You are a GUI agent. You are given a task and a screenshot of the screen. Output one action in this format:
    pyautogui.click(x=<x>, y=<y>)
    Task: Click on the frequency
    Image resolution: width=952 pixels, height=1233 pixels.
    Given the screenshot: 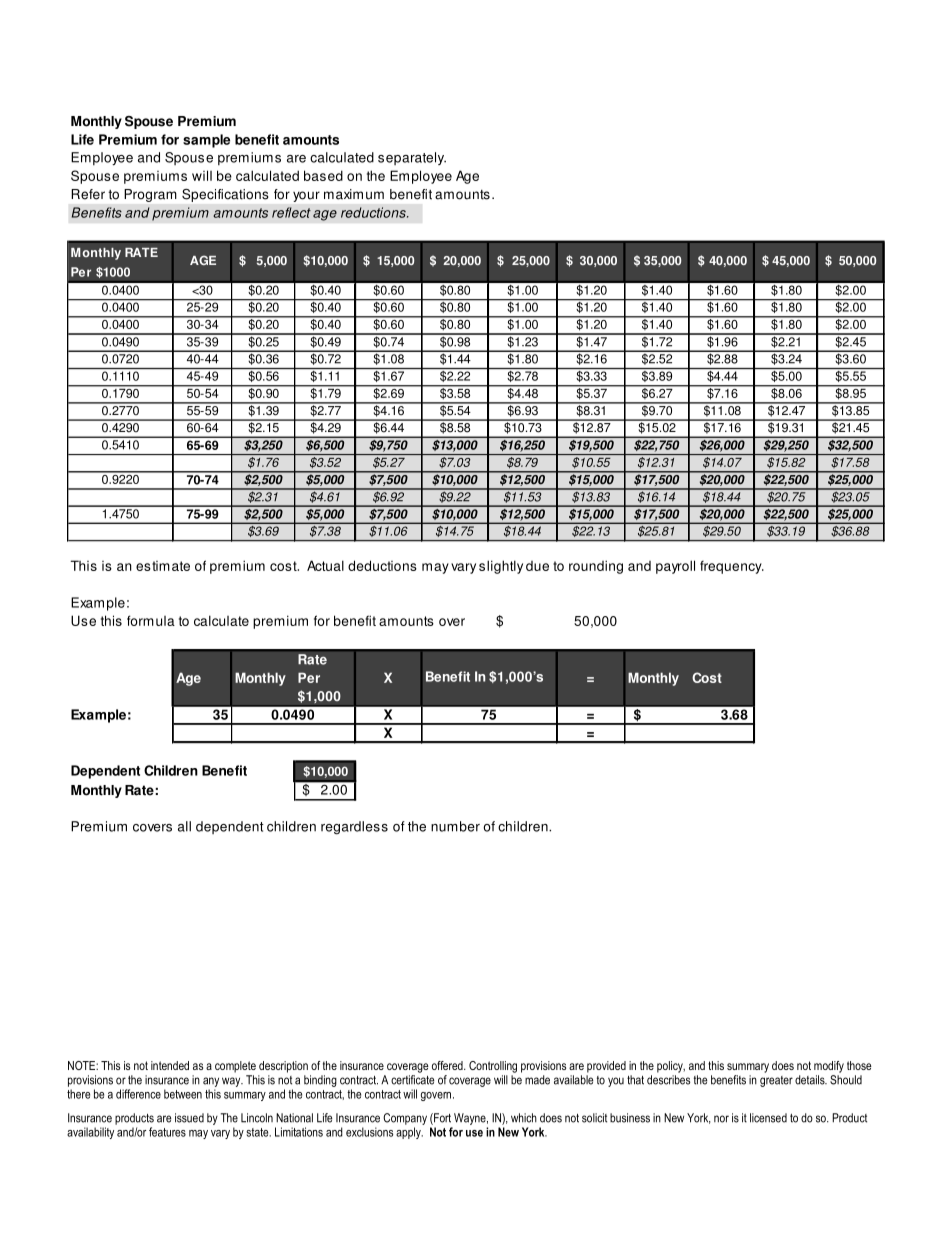 What is the action you would take?
    pyautogui.click(x=732, y=567)
